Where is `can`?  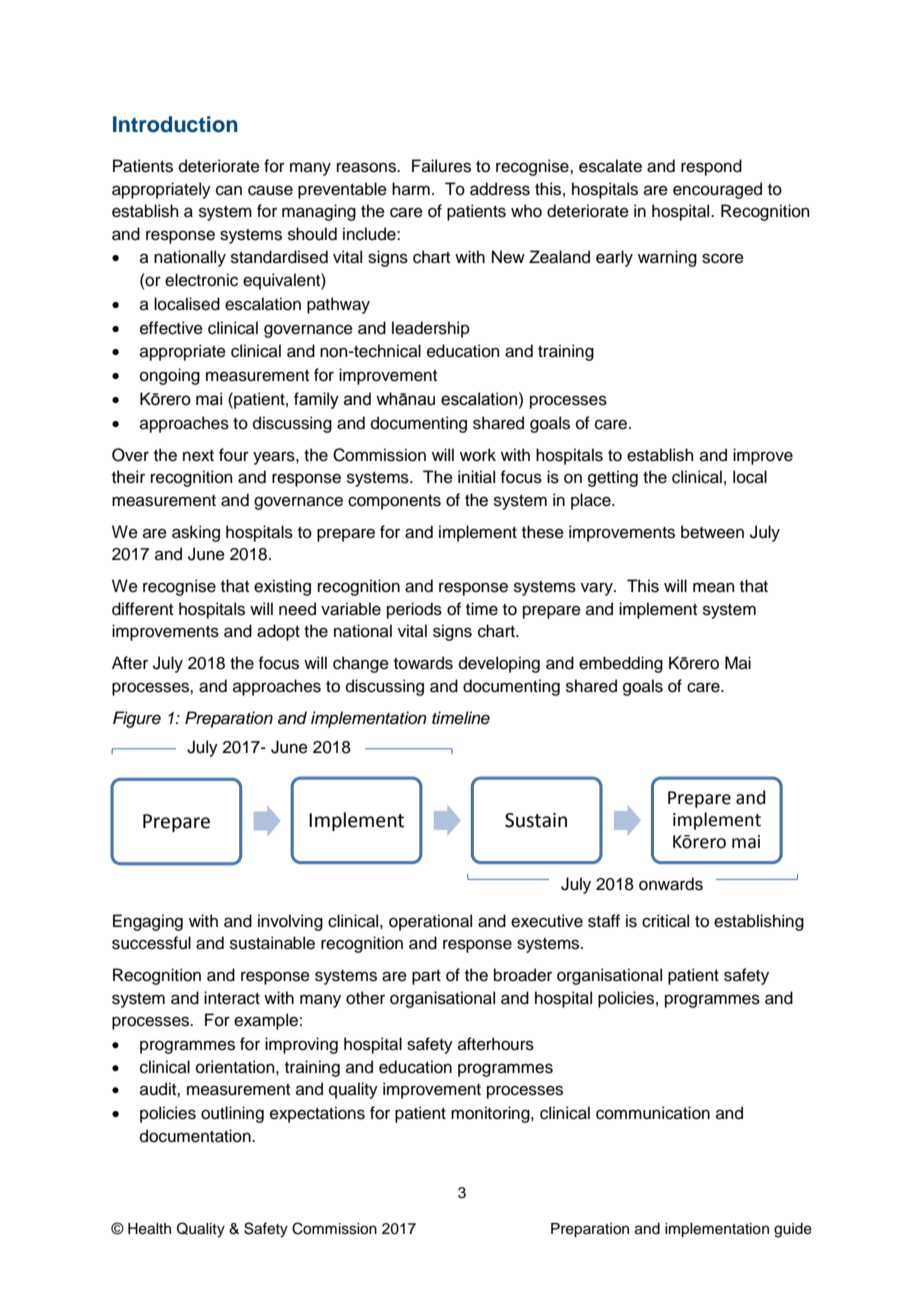 can is located at coordinates (229, 190).
